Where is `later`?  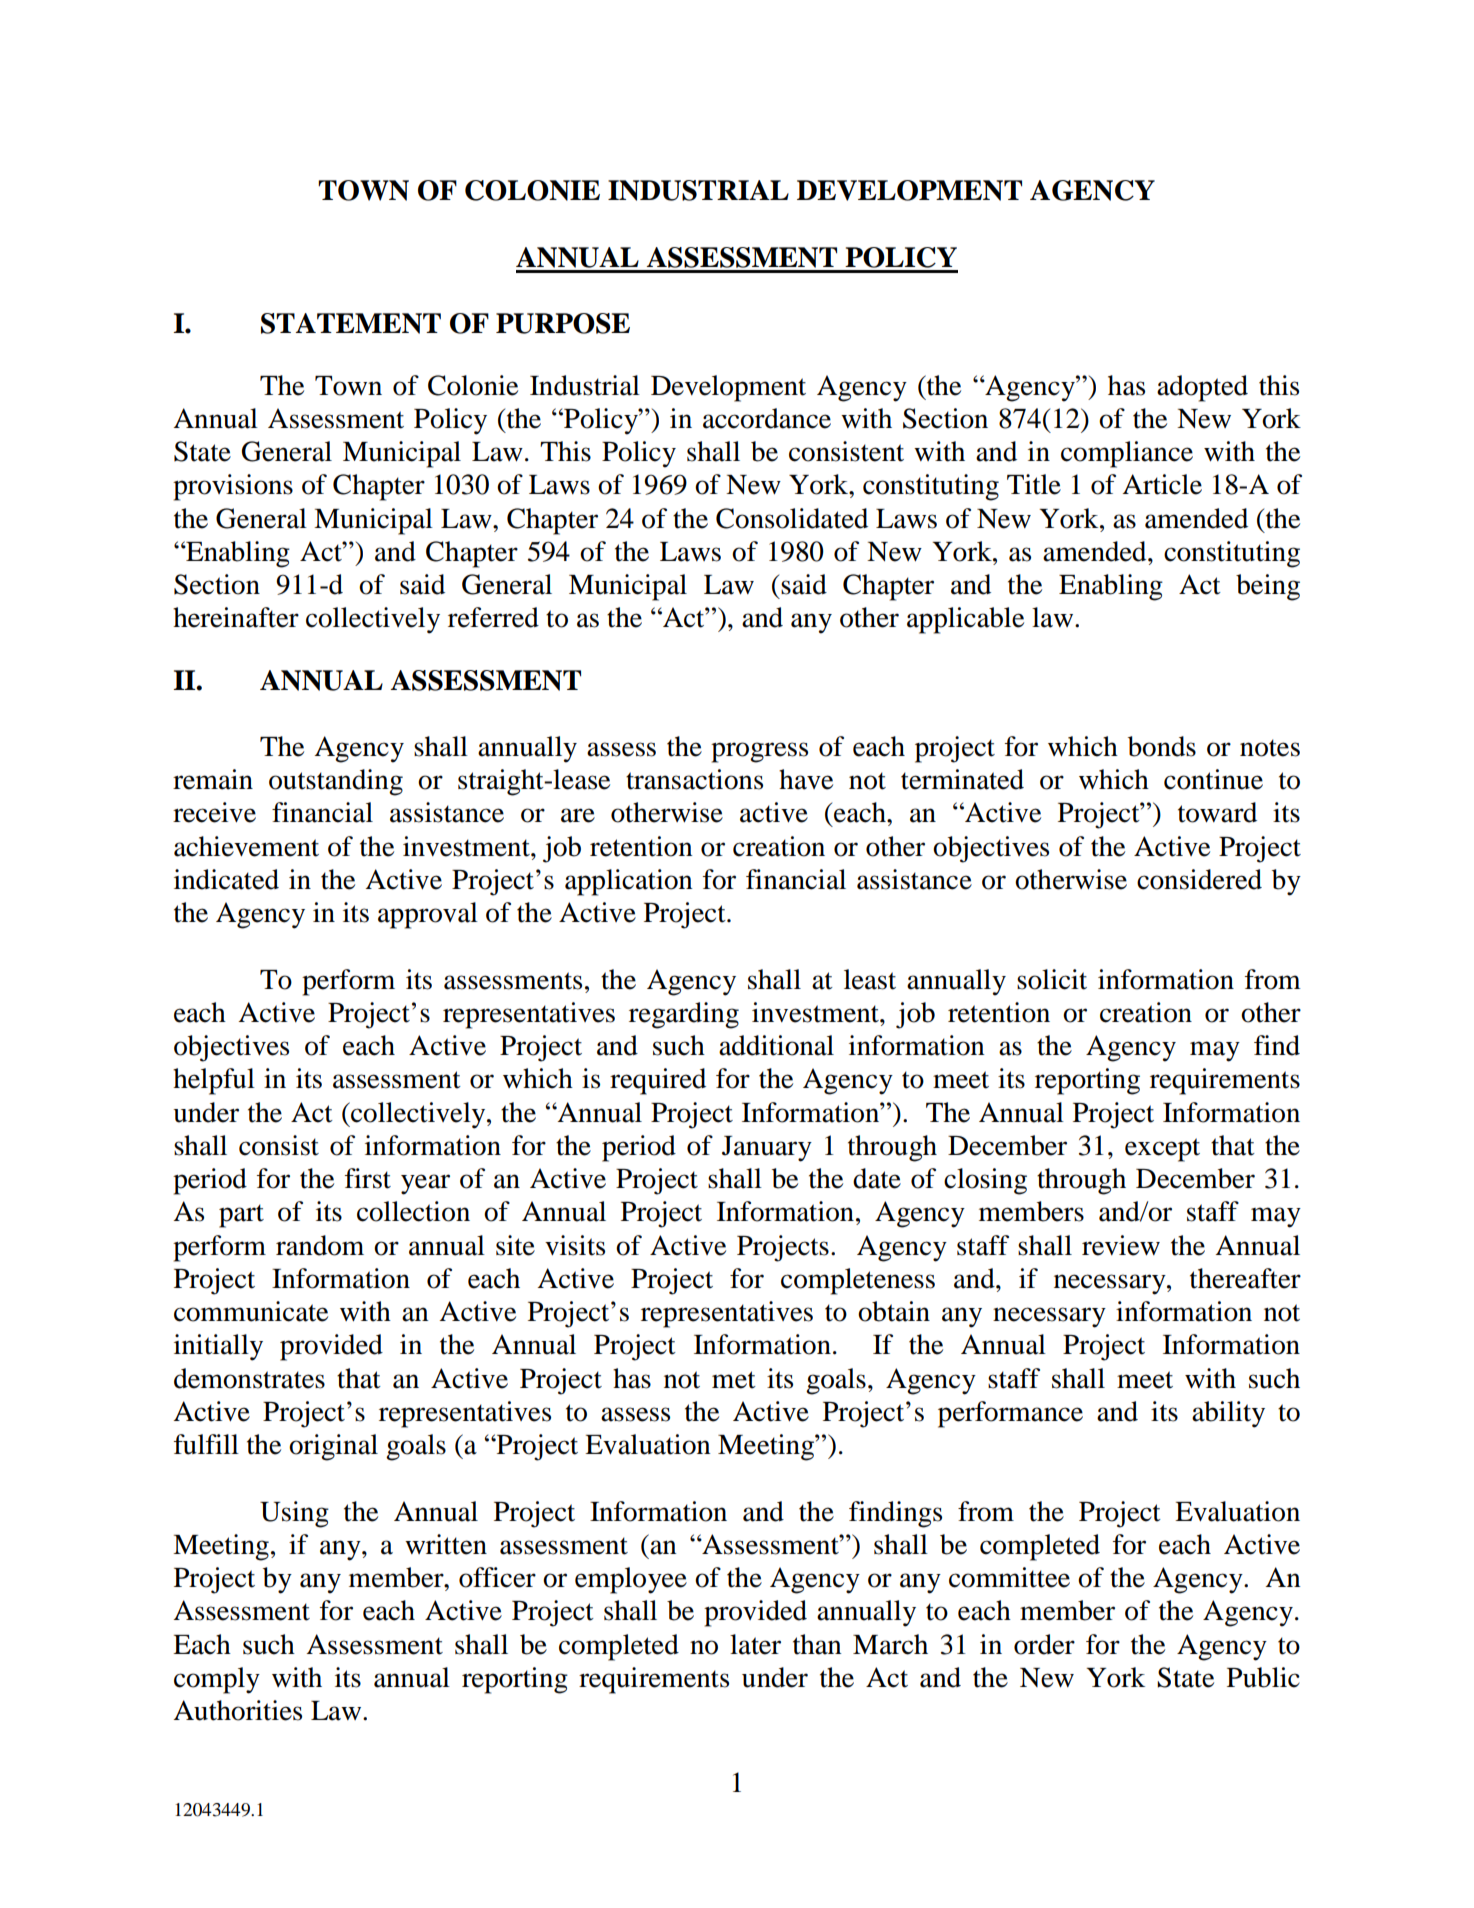 later is located at coordinates (755, 1644).
